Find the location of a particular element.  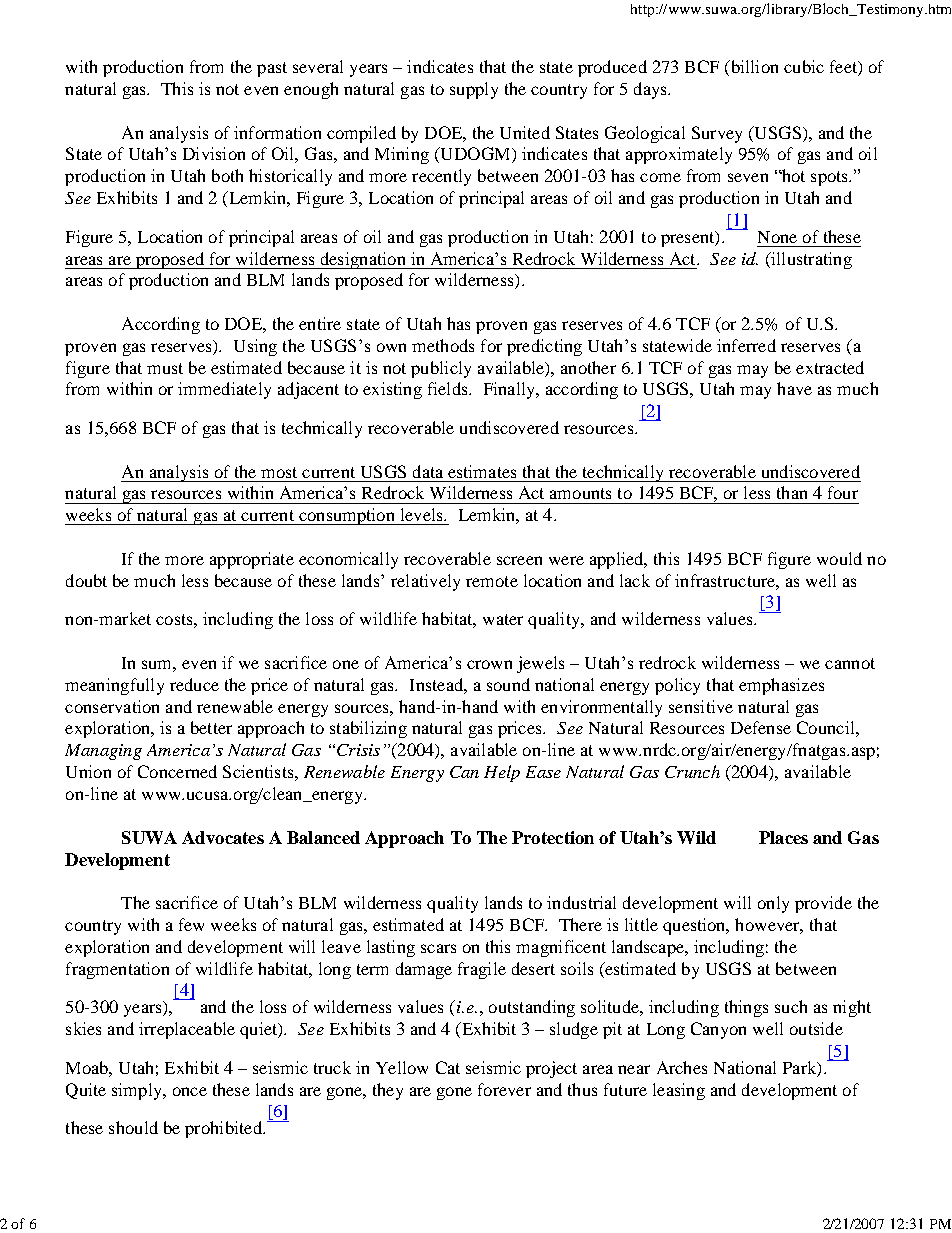

methods is located at coordinates (443, 345).
